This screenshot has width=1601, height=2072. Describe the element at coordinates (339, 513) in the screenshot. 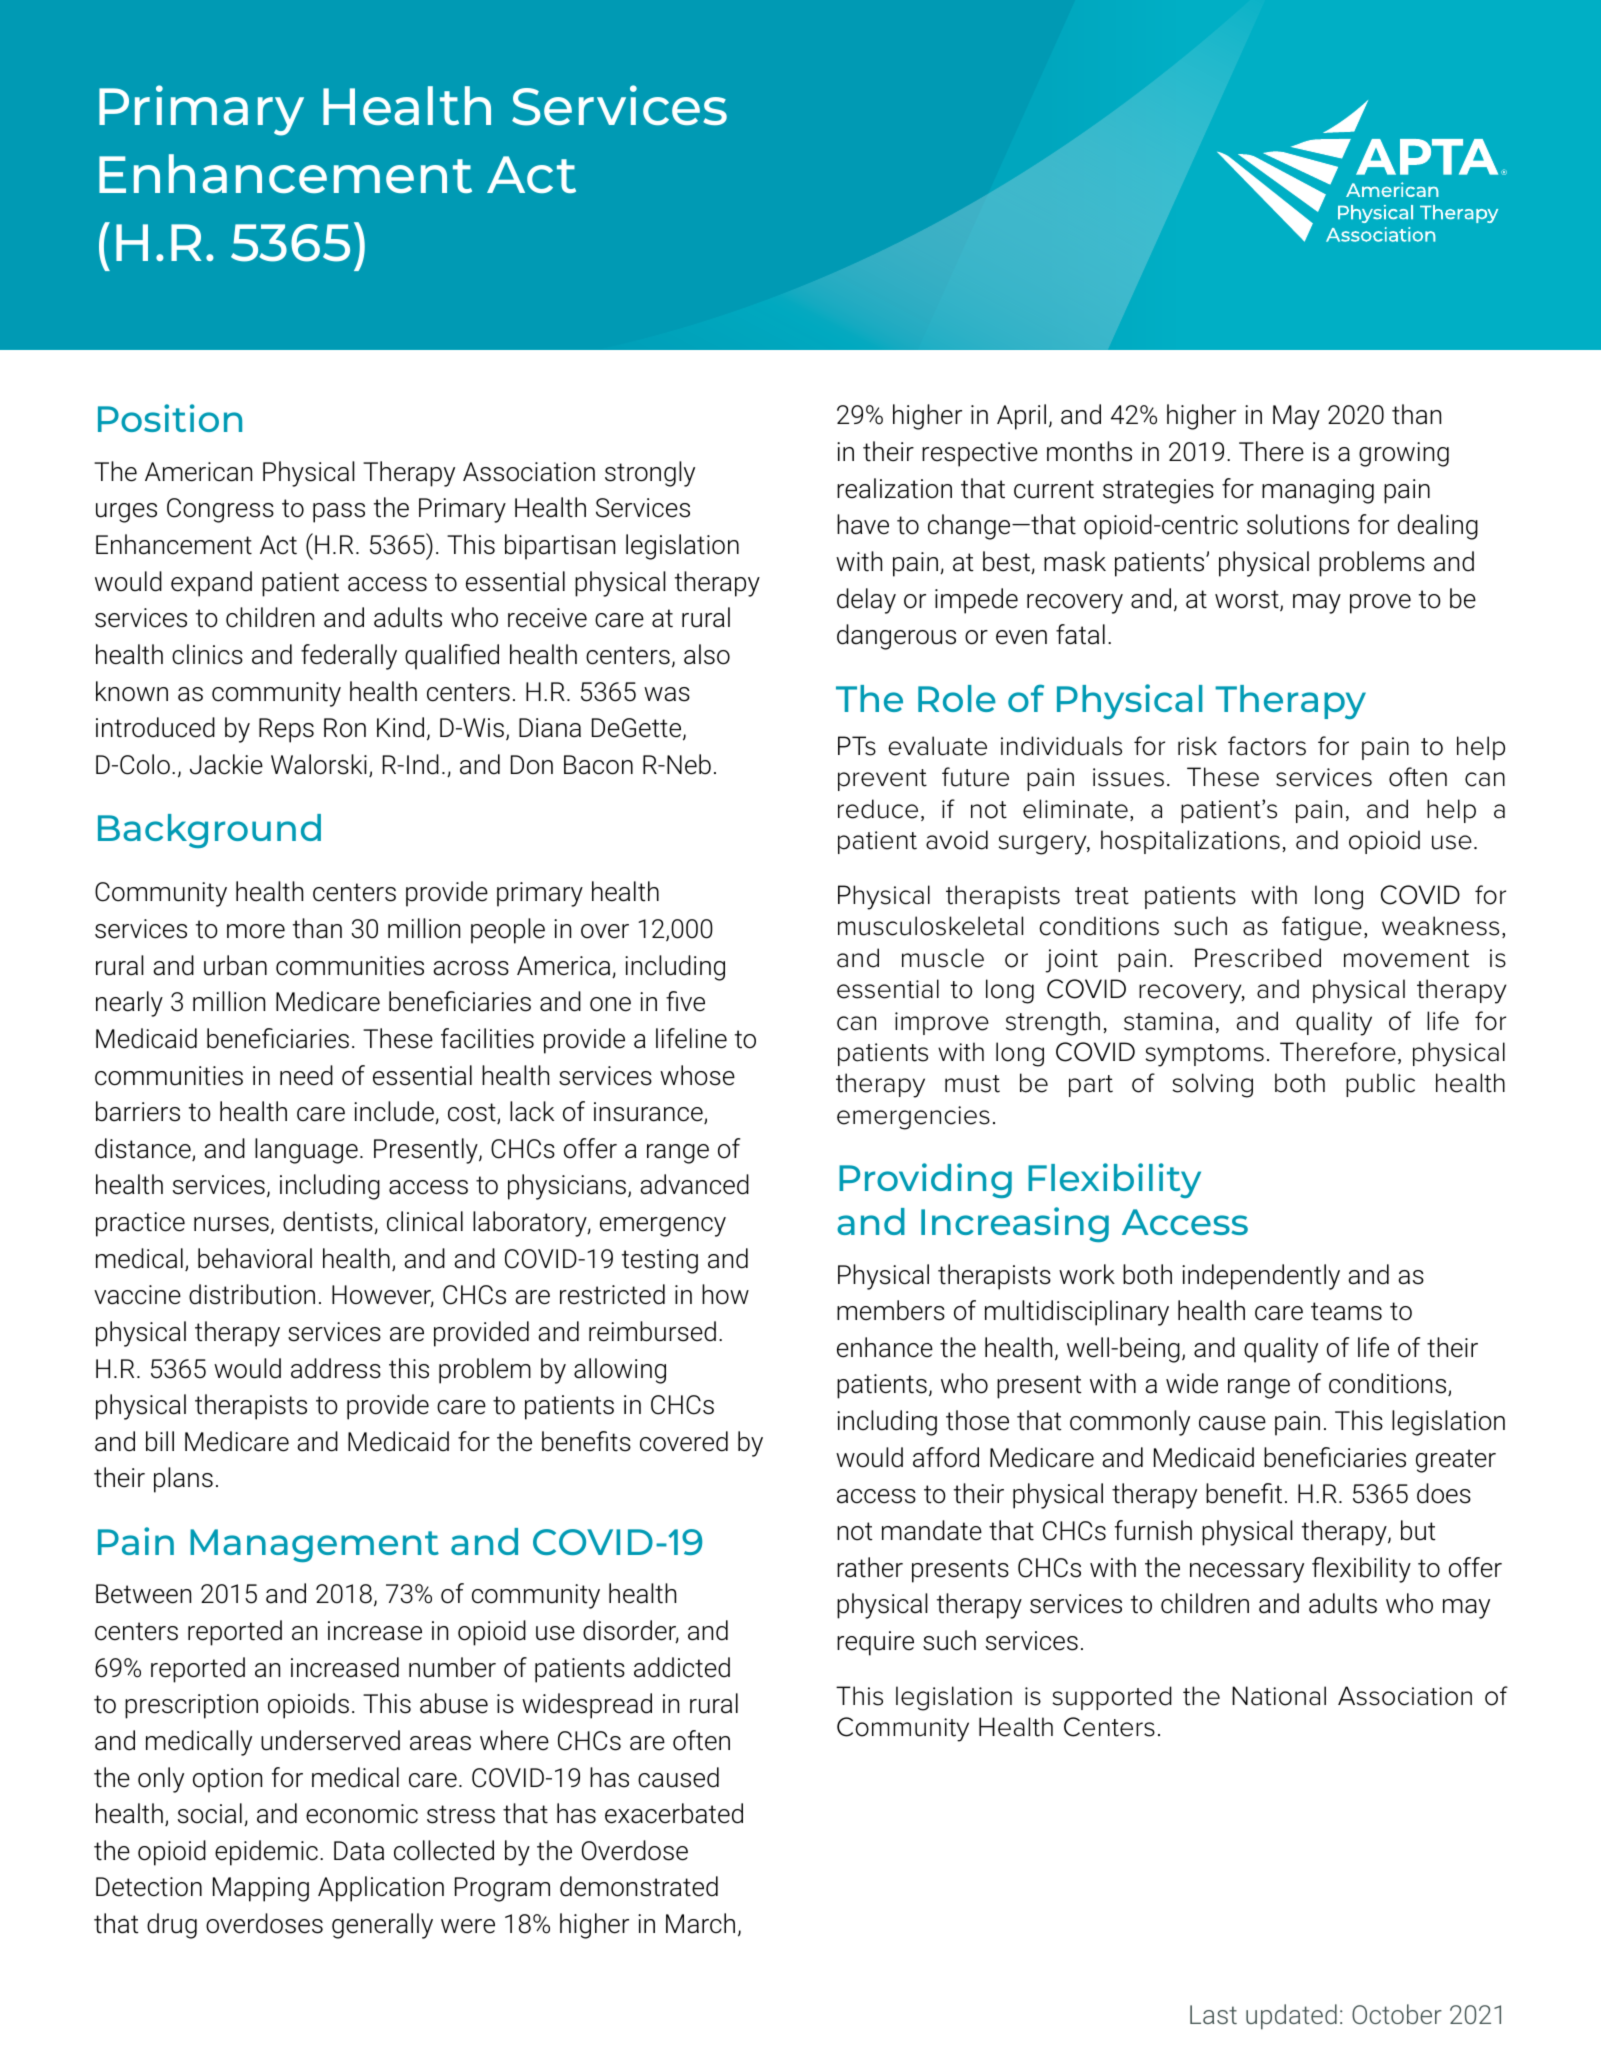

I see `pass` at that location.
